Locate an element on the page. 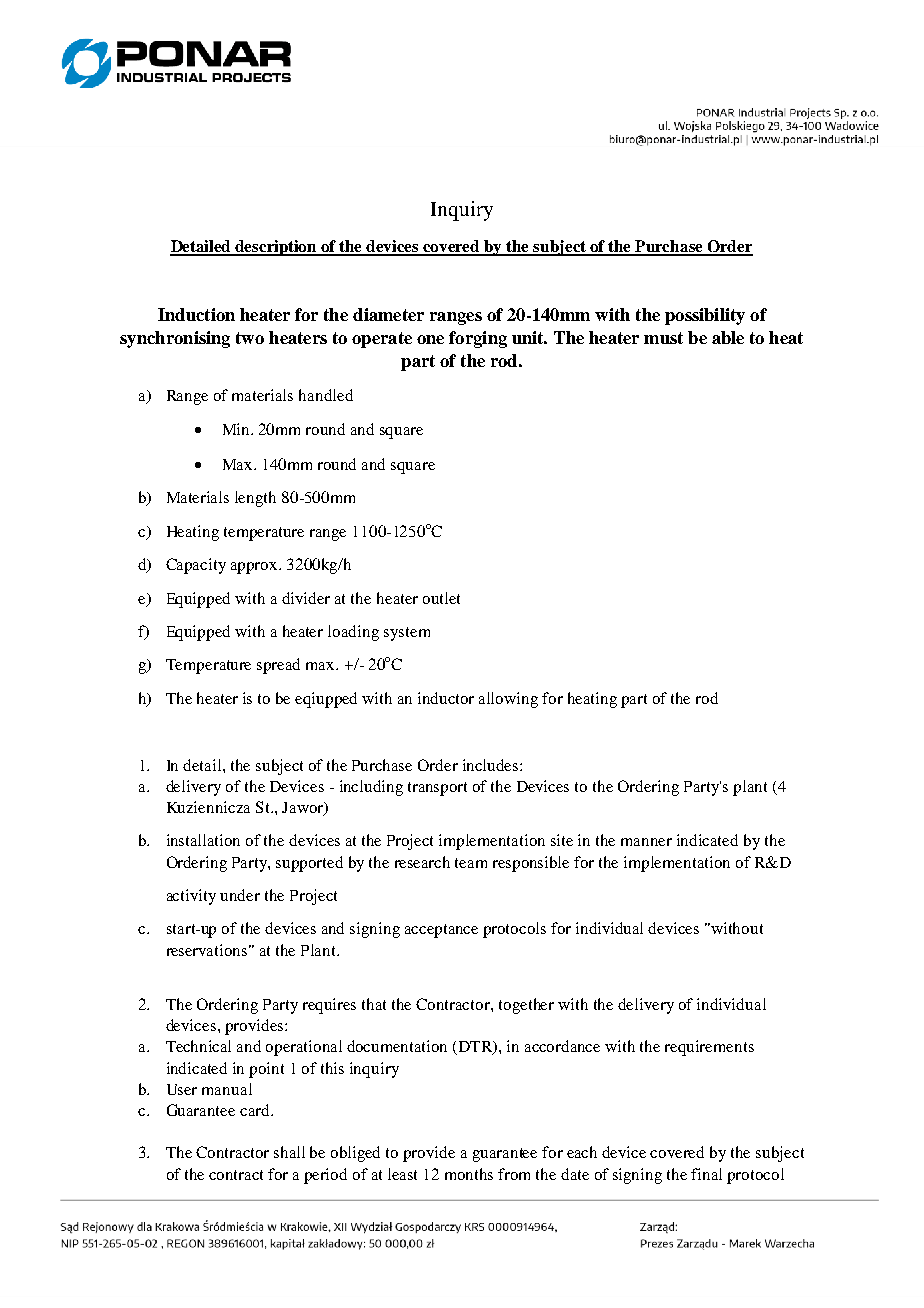 This document has width=924, height=1308. forging is located at coordinates (478, 339).
